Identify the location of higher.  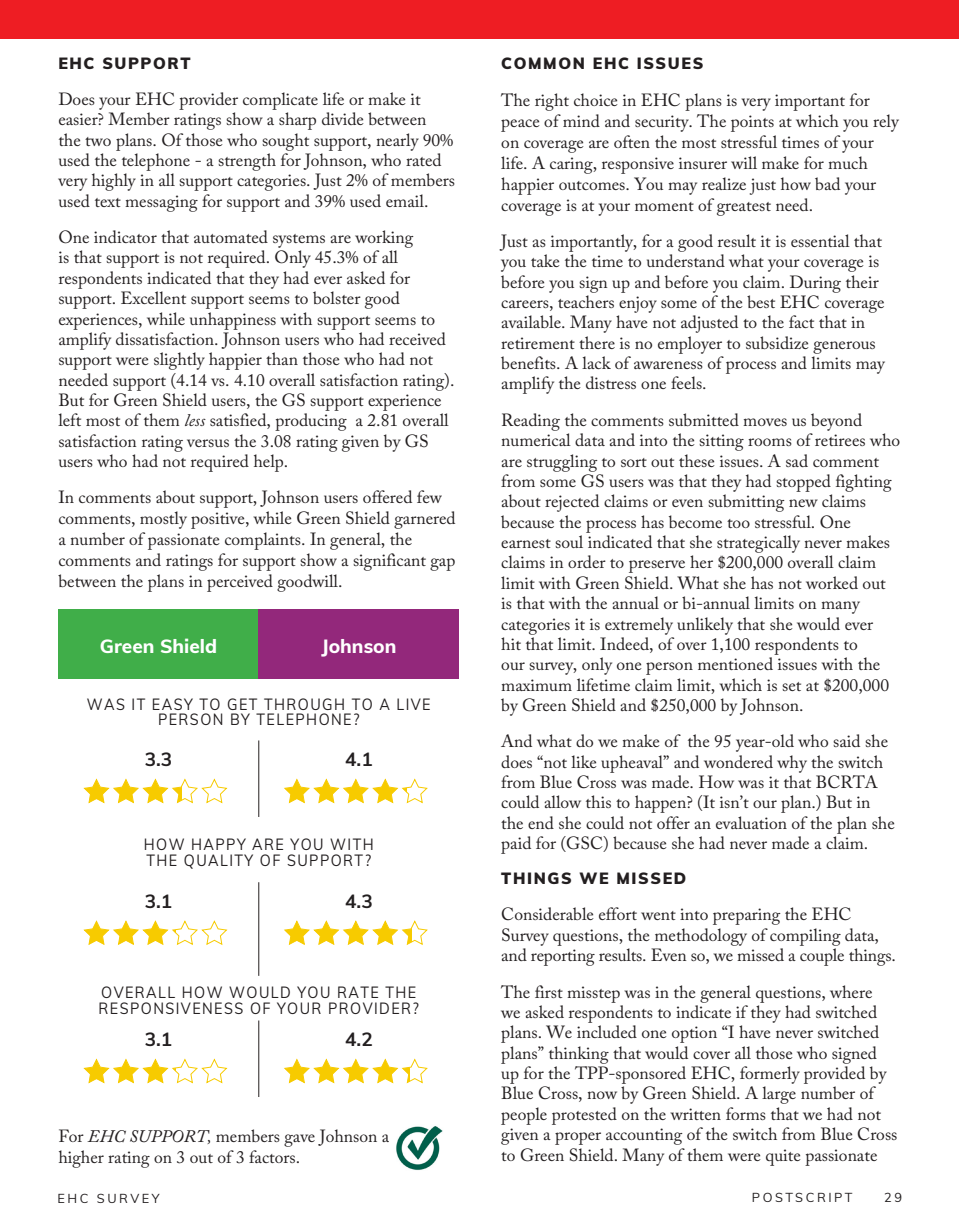
(81, 1159).
